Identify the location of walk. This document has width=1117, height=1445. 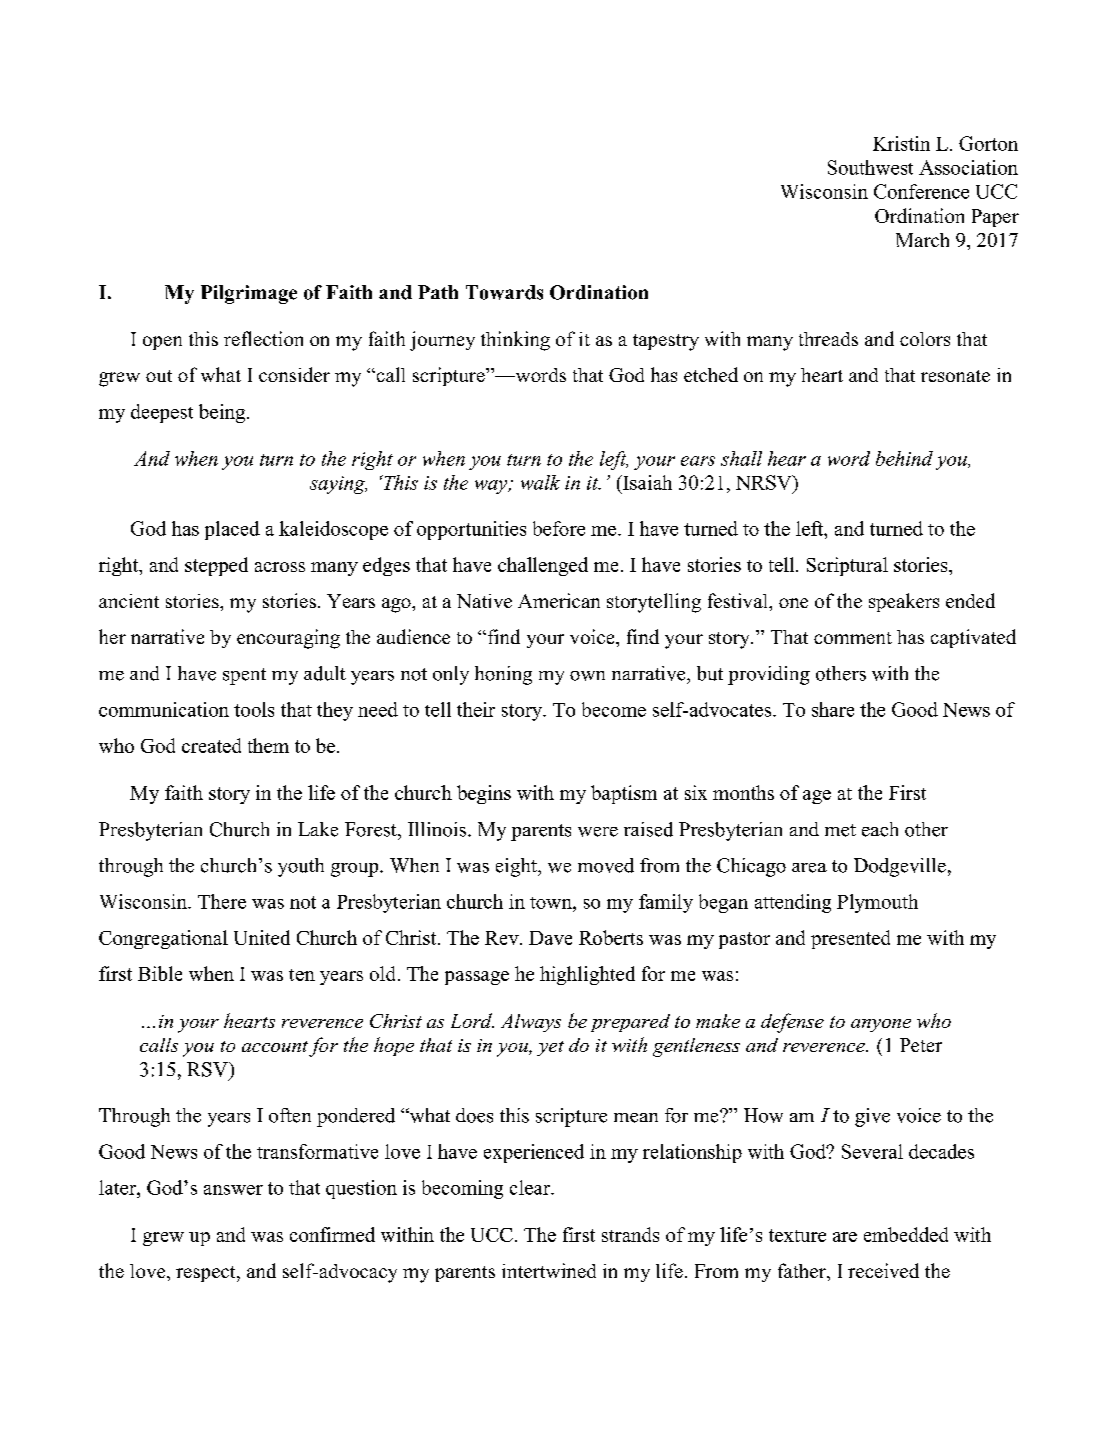
(540, 482).
